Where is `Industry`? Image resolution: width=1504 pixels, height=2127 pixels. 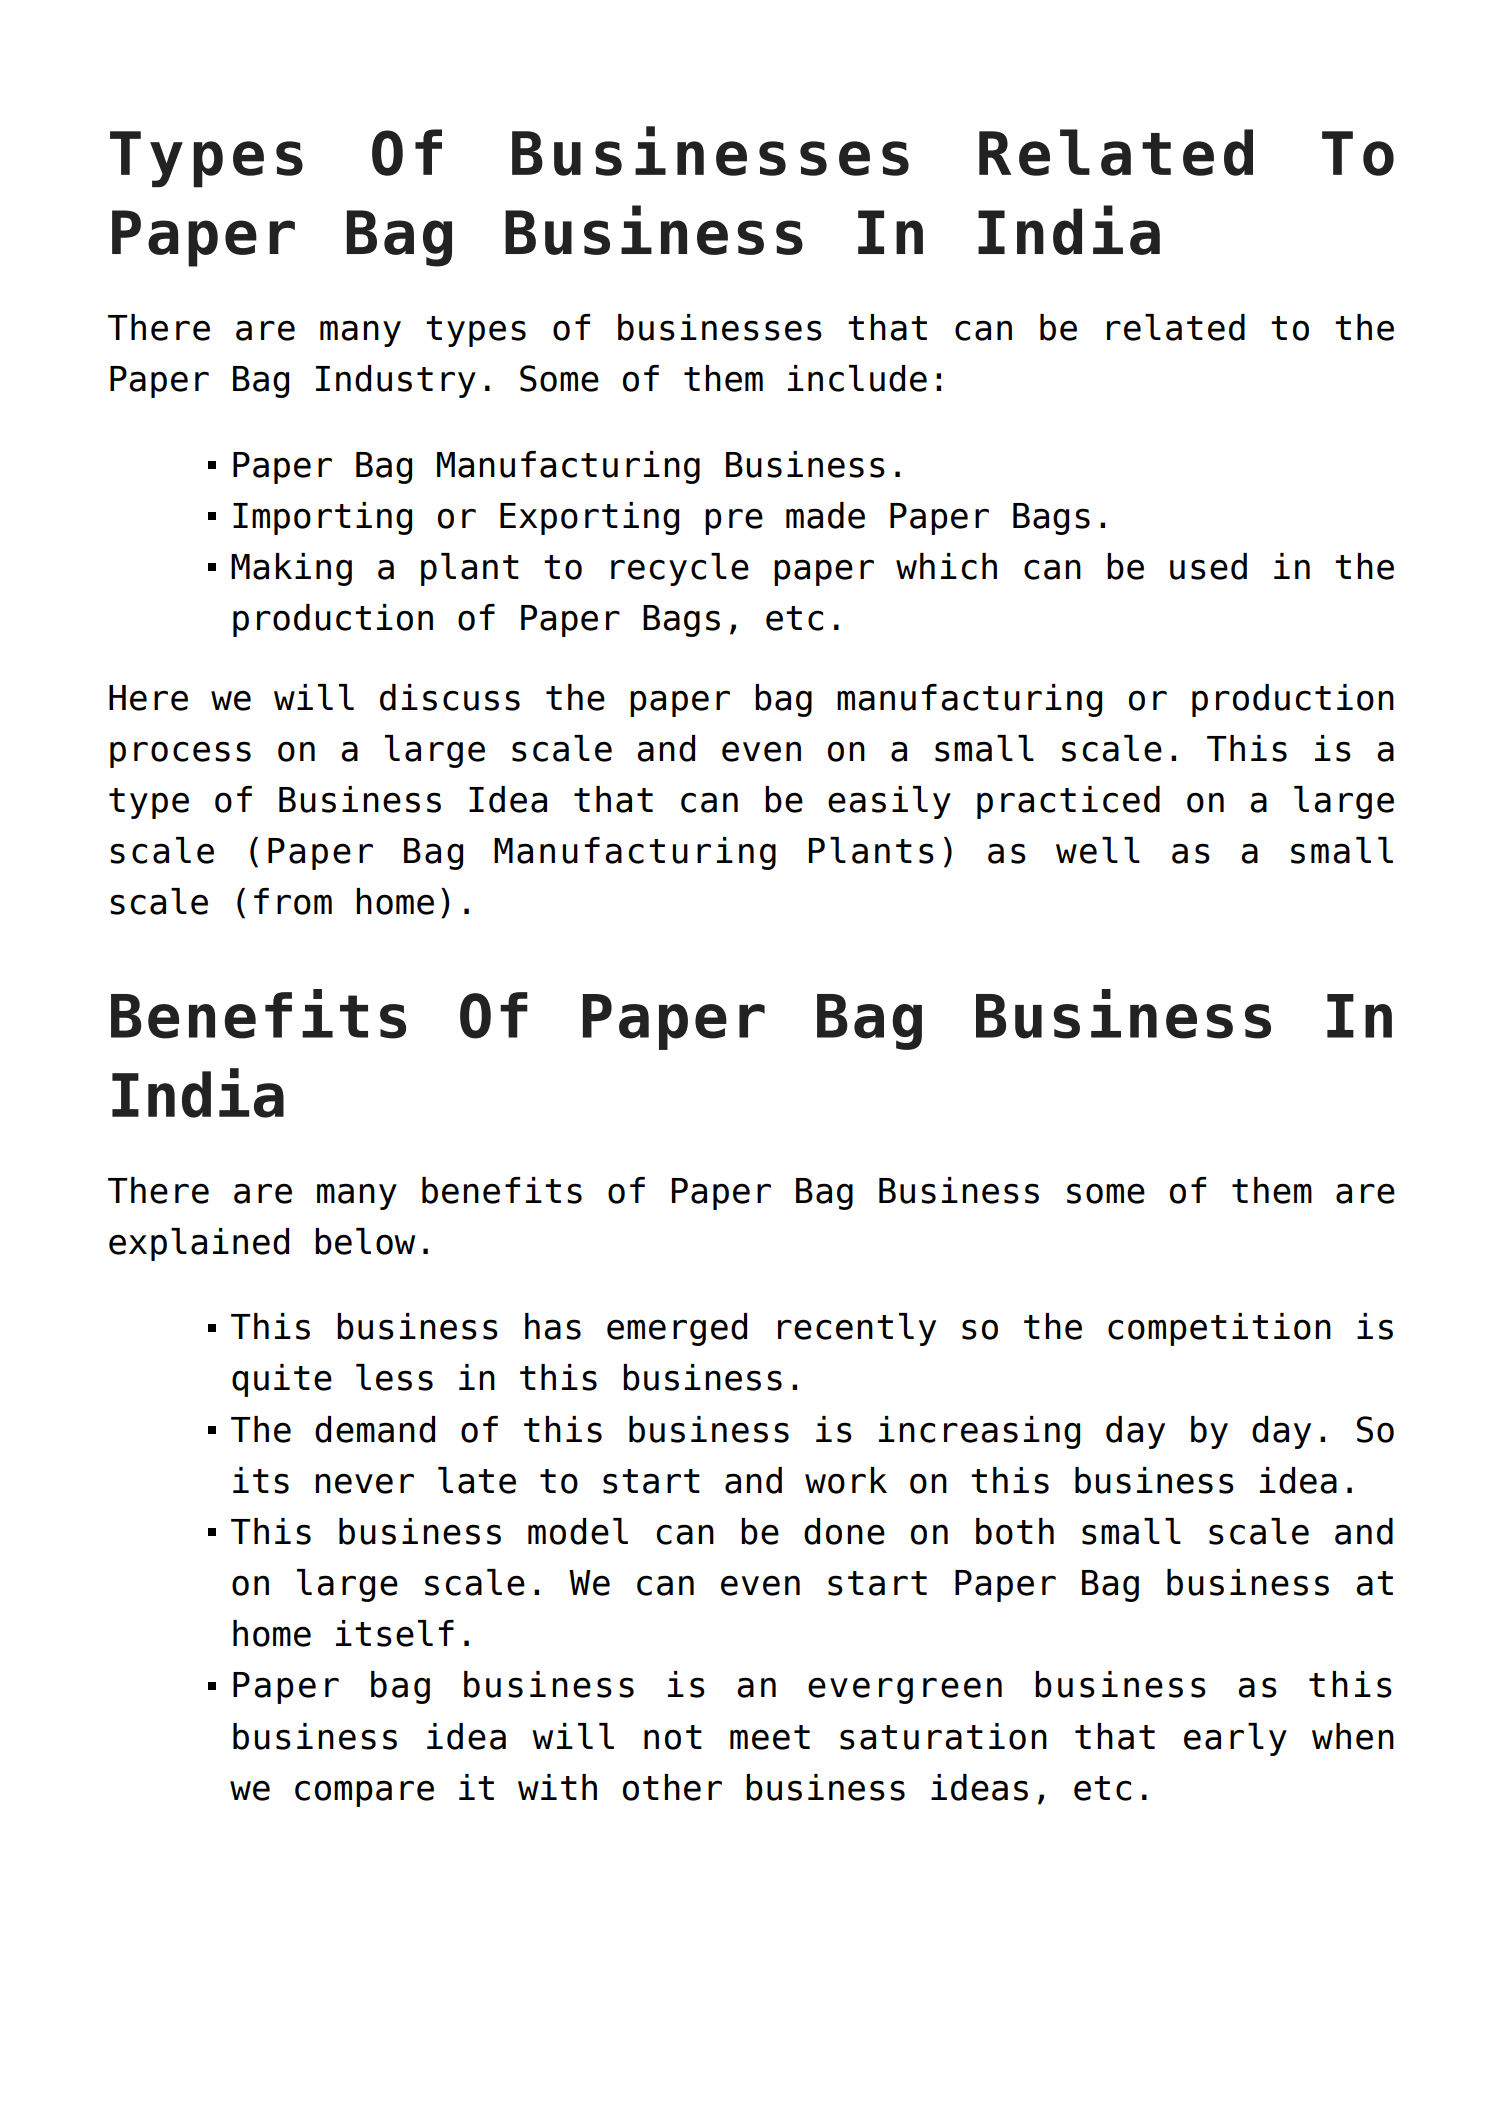
Industry is located at coordinates (396, 381).
